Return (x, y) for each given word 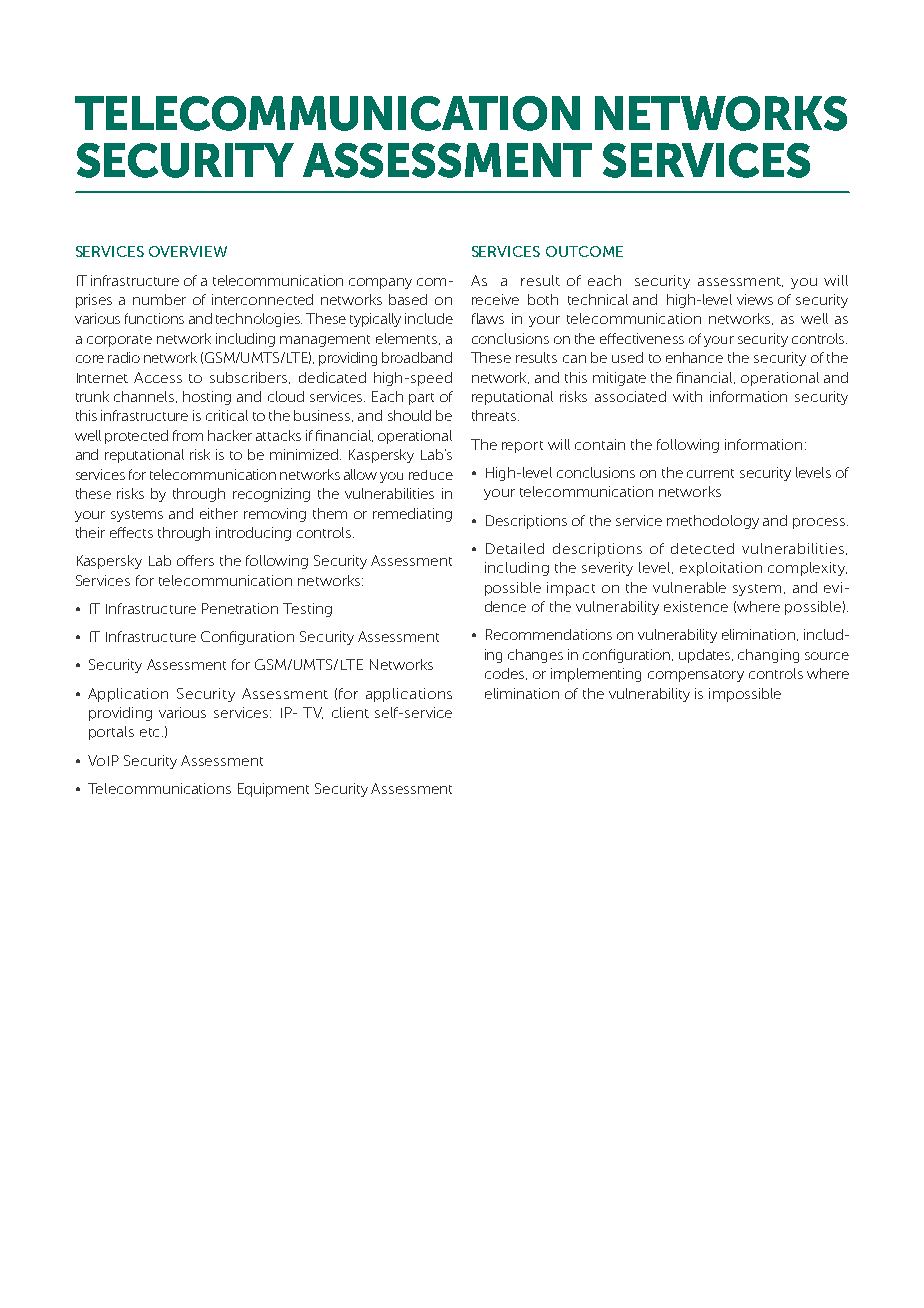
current (710, 473)
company (380, 283)
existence (696, 606)
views (755, 299)
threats (495, 415)
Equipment (273, 790)
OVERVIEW (188, 251)
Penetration (240, 608)
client (350, 712)
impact (571, 589)
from (188, 435)
